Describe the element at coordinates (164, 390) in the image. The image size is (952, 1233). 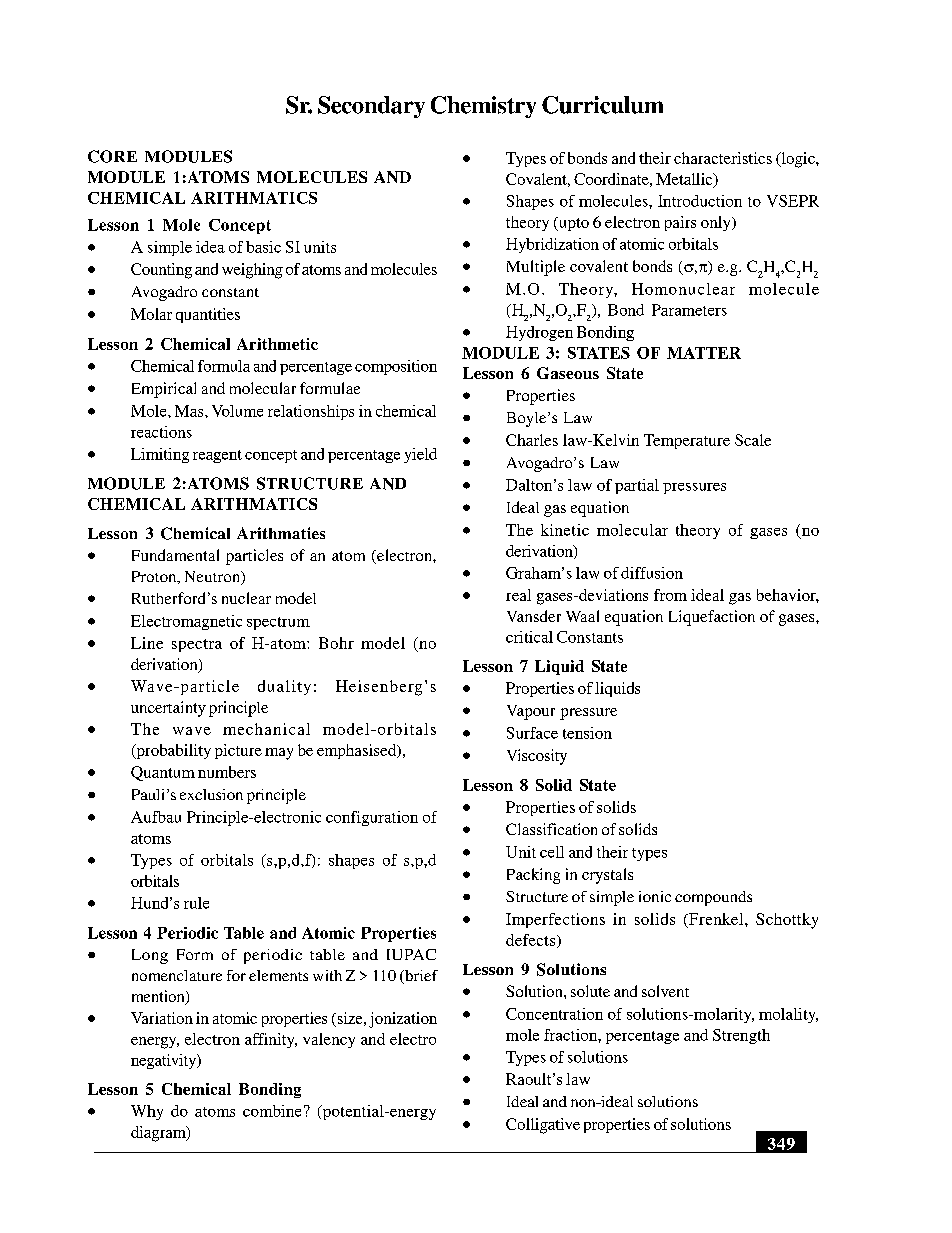
I see `Empirical` at that location.
